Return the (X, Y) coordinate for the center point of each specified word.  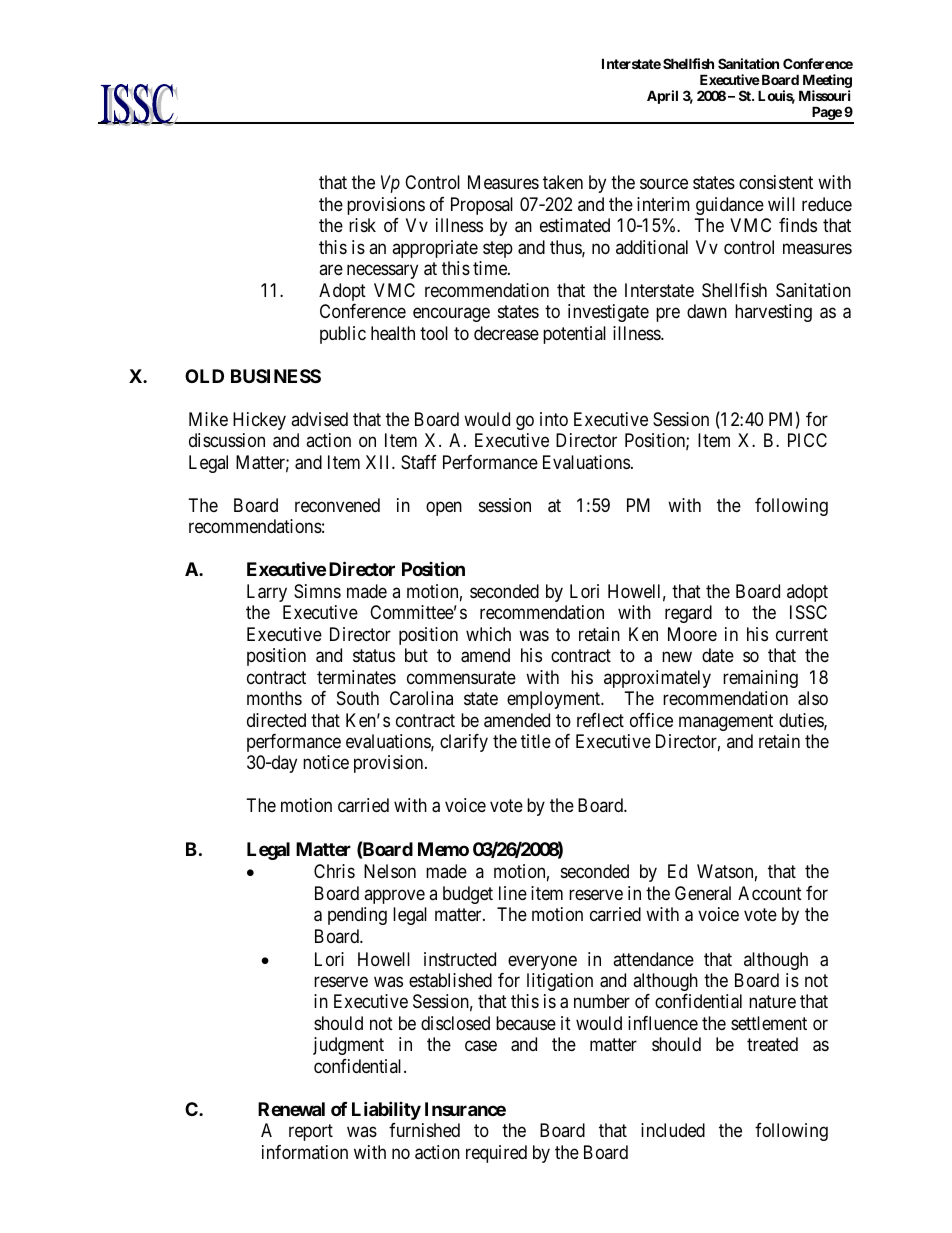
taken (563, 182)
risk (362, 225)
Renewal (291, 1109)
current (802, 634)
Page (826, 114)
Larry (267, 593)
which (488, 634)
